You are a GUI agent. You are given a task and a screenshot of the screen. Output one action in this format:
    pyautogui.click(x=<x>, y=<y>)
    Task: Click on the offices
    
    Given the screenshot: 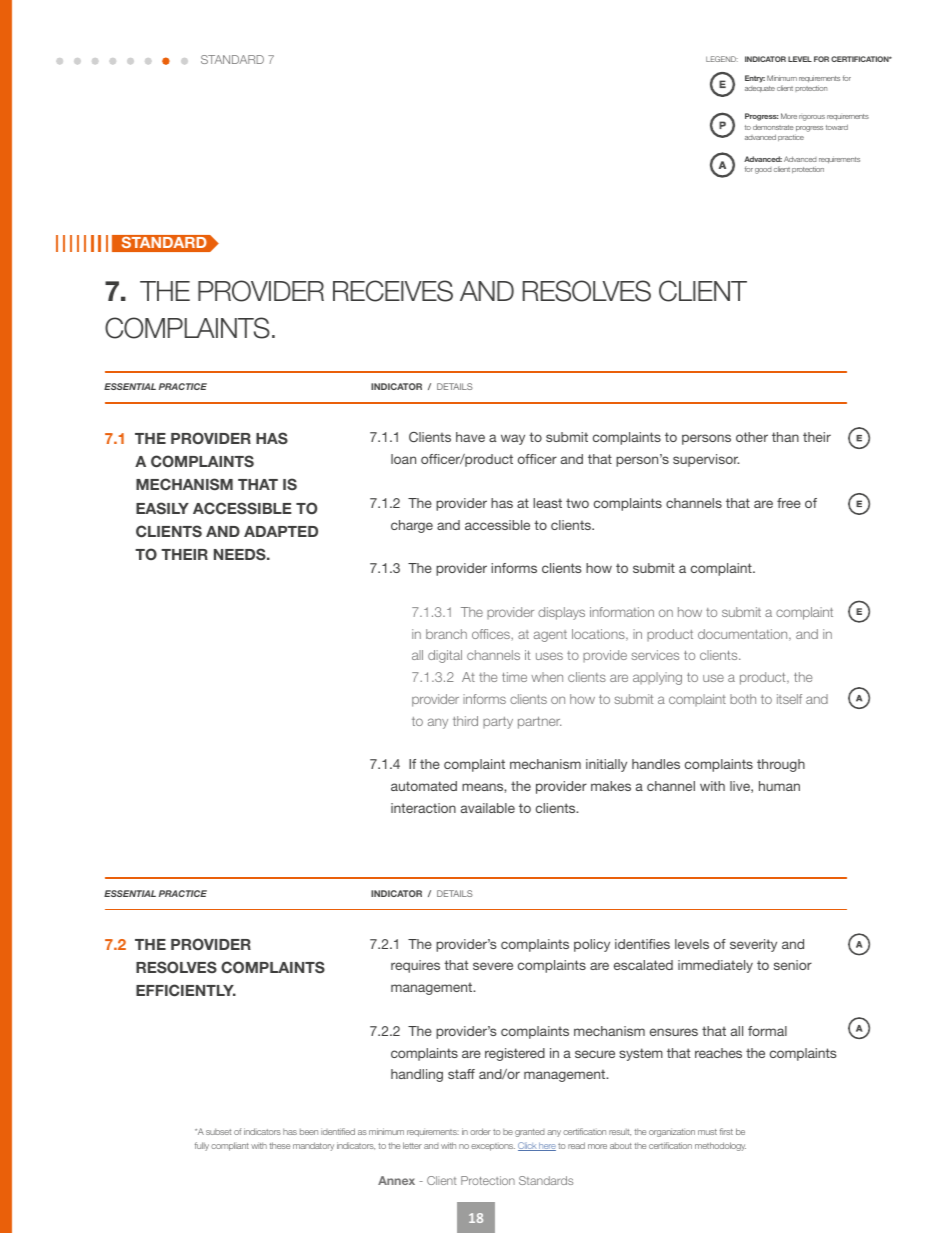 What is the action you would take?
    pyautogui.click(x=492, y=634)
